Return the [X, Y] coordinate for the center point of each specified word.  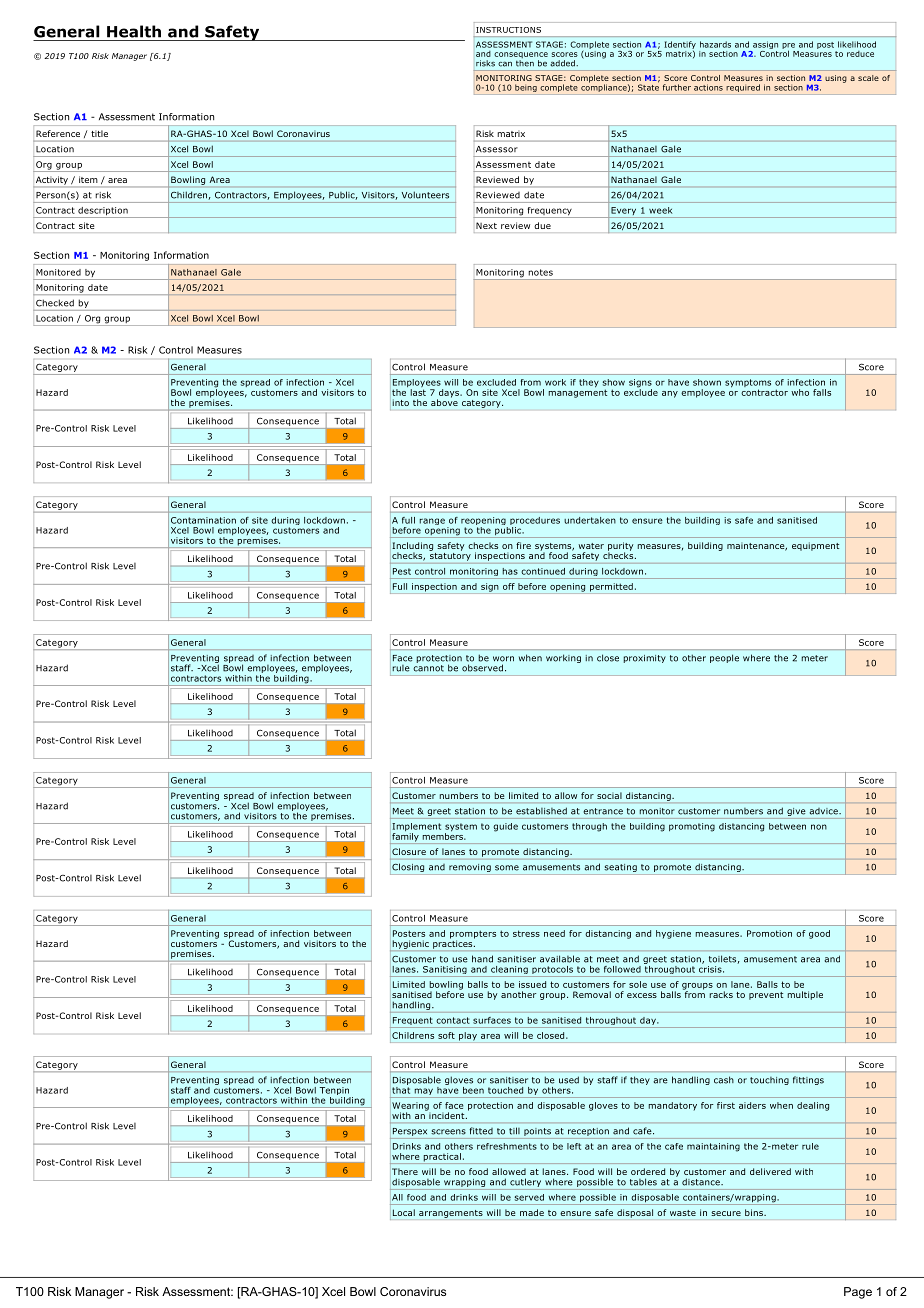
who [800, 392]
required [743, 88]
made [532, 1212]
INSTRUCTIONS [508, 30]
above [444, 401]
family [404, 837]
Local [404, 1212]
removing [470, 869]
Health [134, 31]
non [819, 827]
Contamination [203, 520]
